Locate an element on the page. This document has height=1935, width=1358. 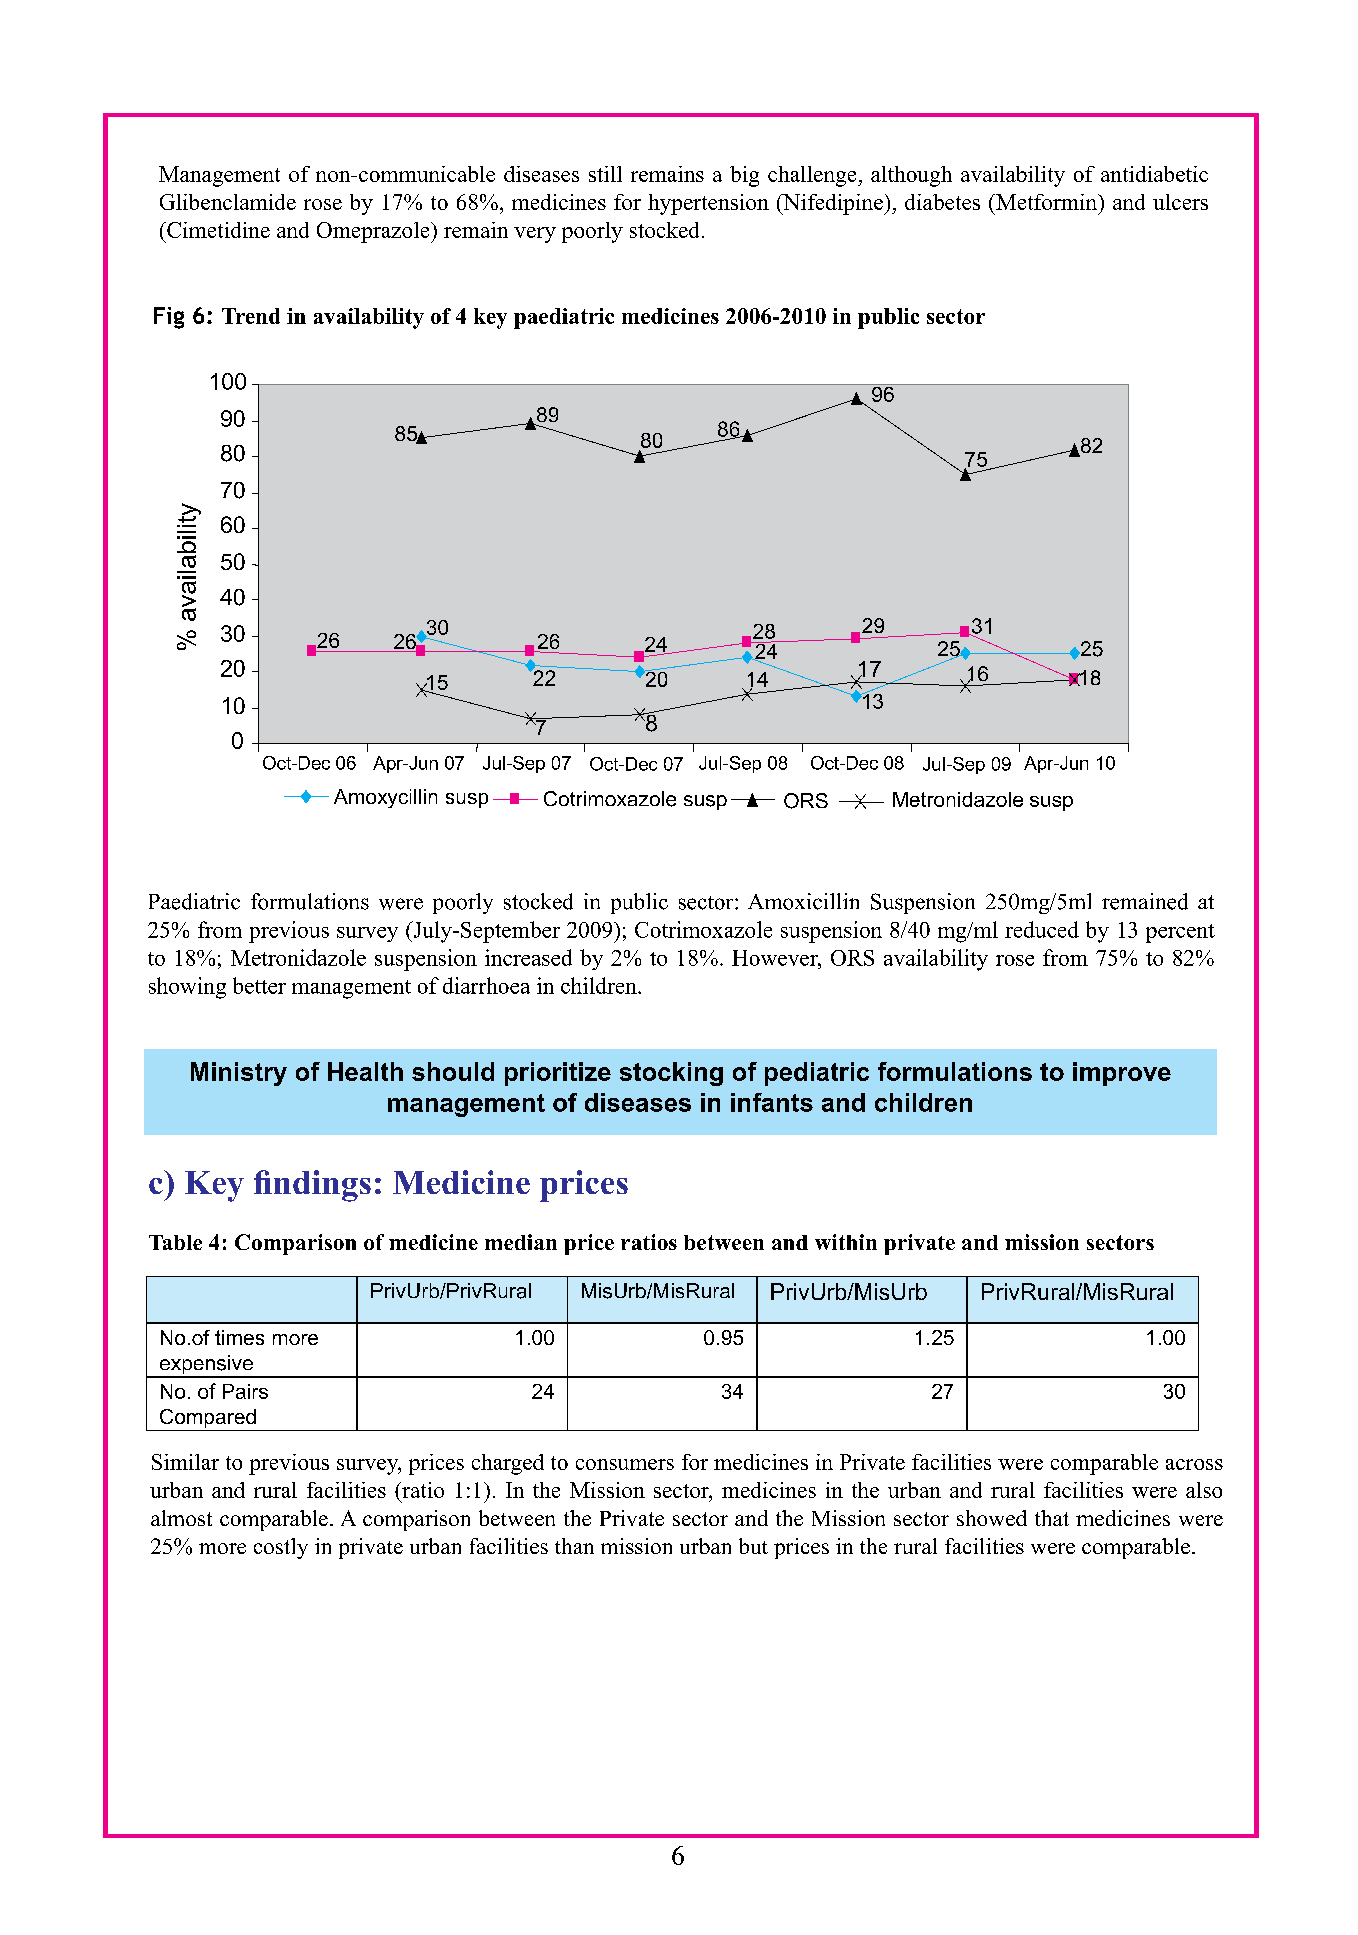
findings is located at coordinates (312, 1186).
